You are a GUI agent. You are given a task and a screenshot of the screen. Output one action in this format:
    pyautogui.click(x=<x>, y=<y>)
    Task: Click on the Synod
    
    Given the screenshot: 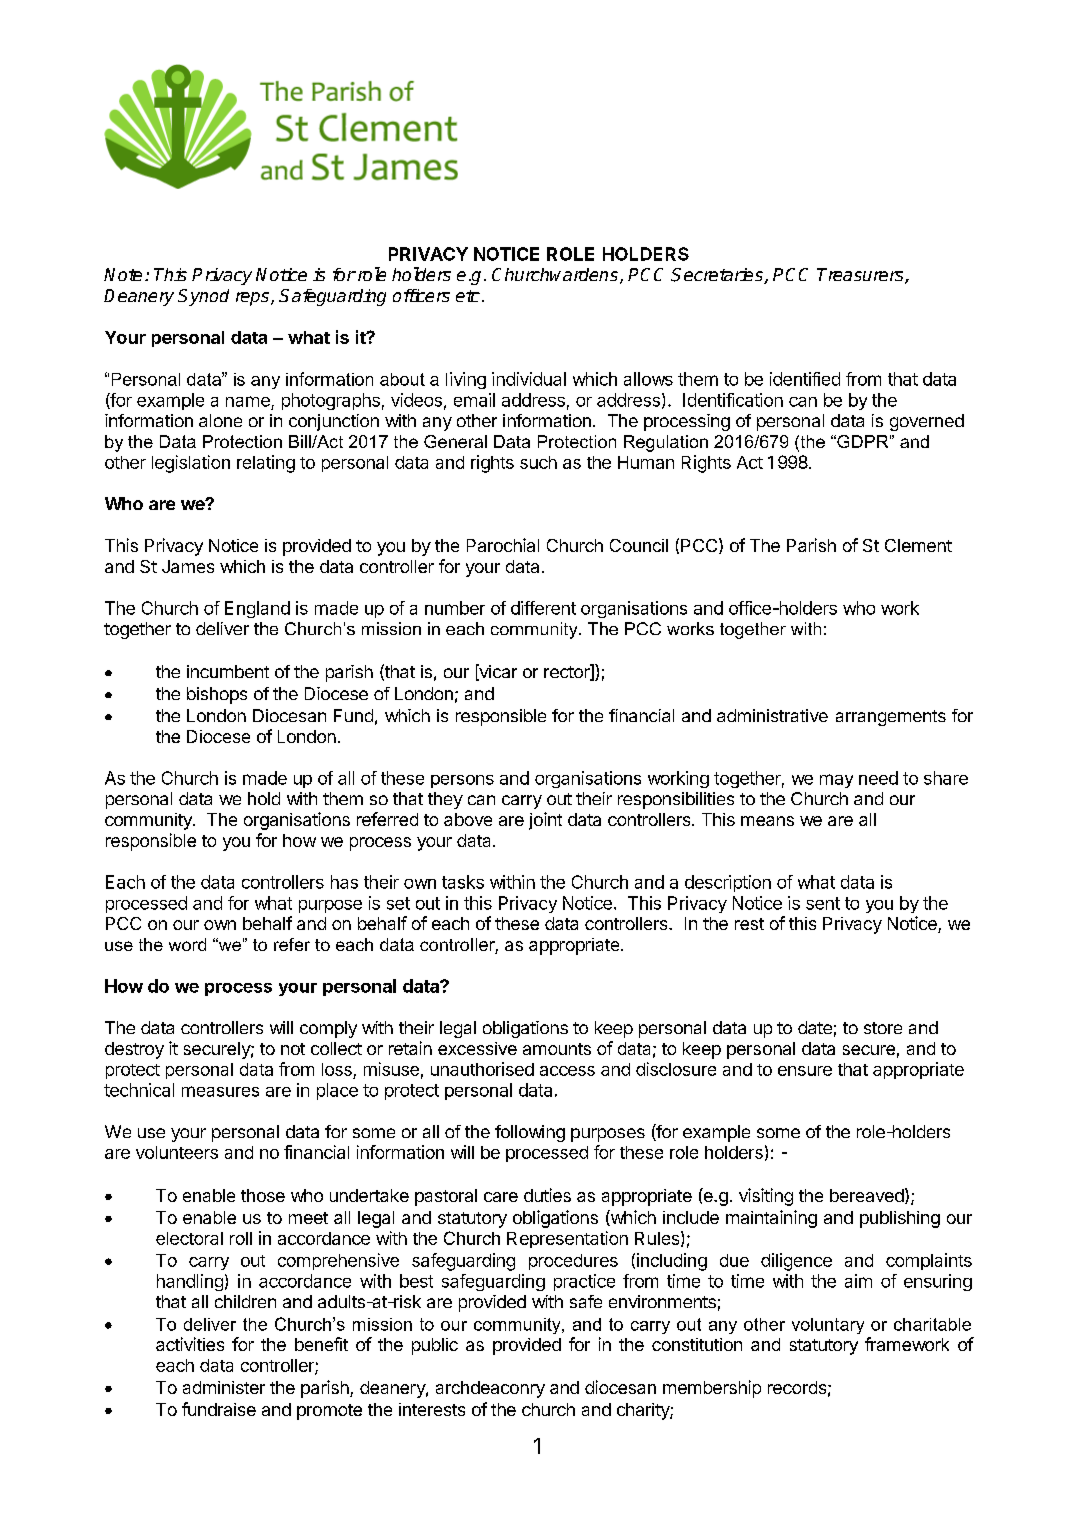 What is the action you would take?
    pyautogui.click(x=203, y=297)
